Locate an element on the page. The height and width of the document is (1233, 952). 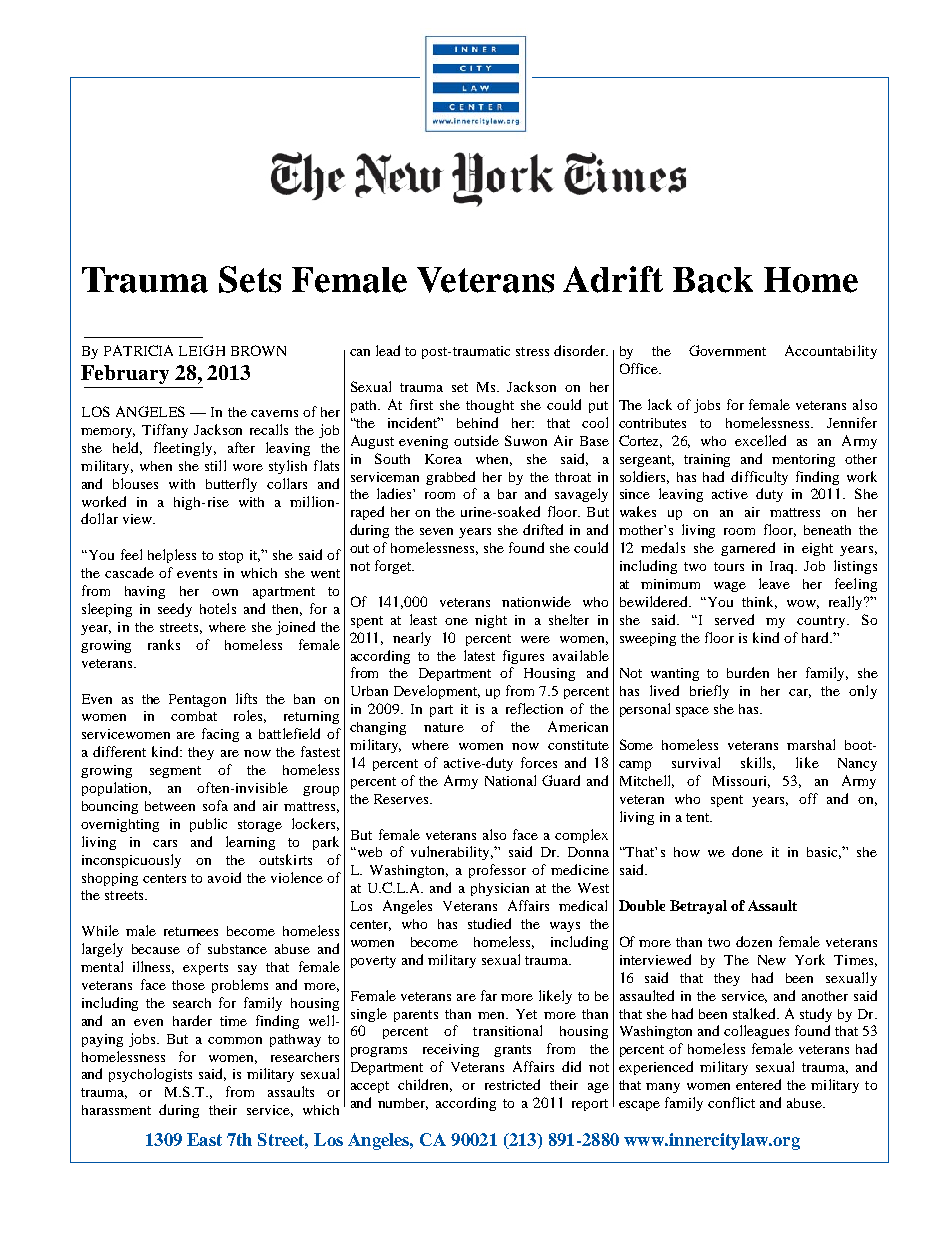
Sets is located at coordinates (250, 279).
